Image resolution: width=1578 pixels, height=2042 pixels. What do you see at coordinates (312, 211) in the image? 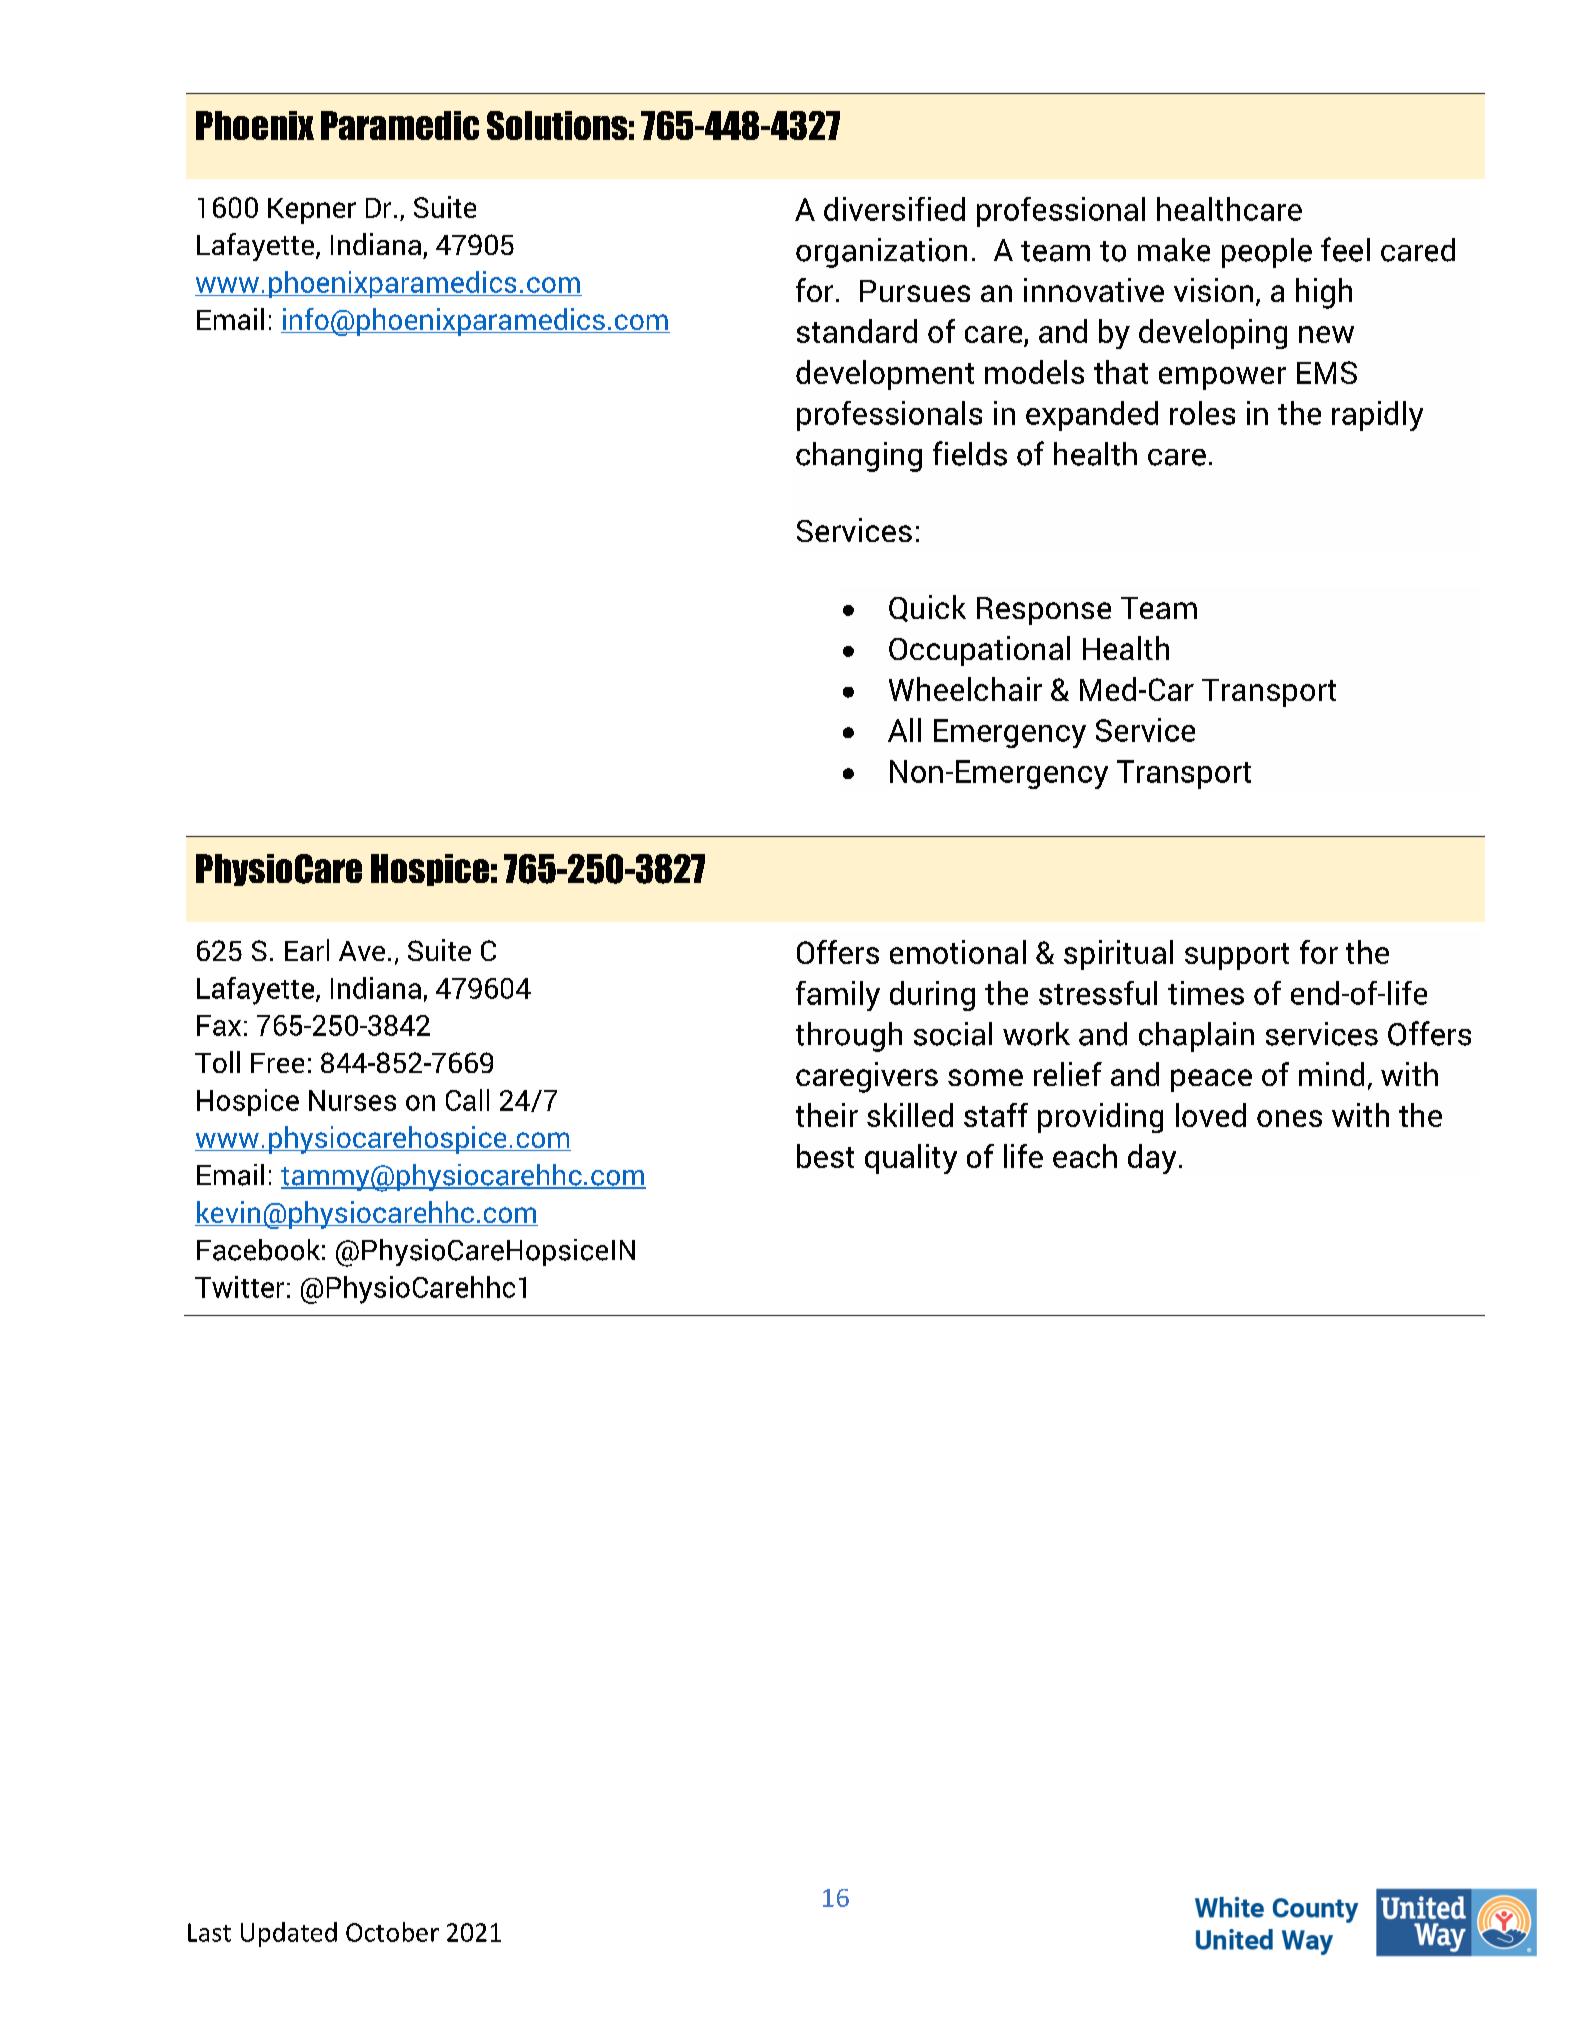
I see `Kepner` at bounding box center [312, 211].
